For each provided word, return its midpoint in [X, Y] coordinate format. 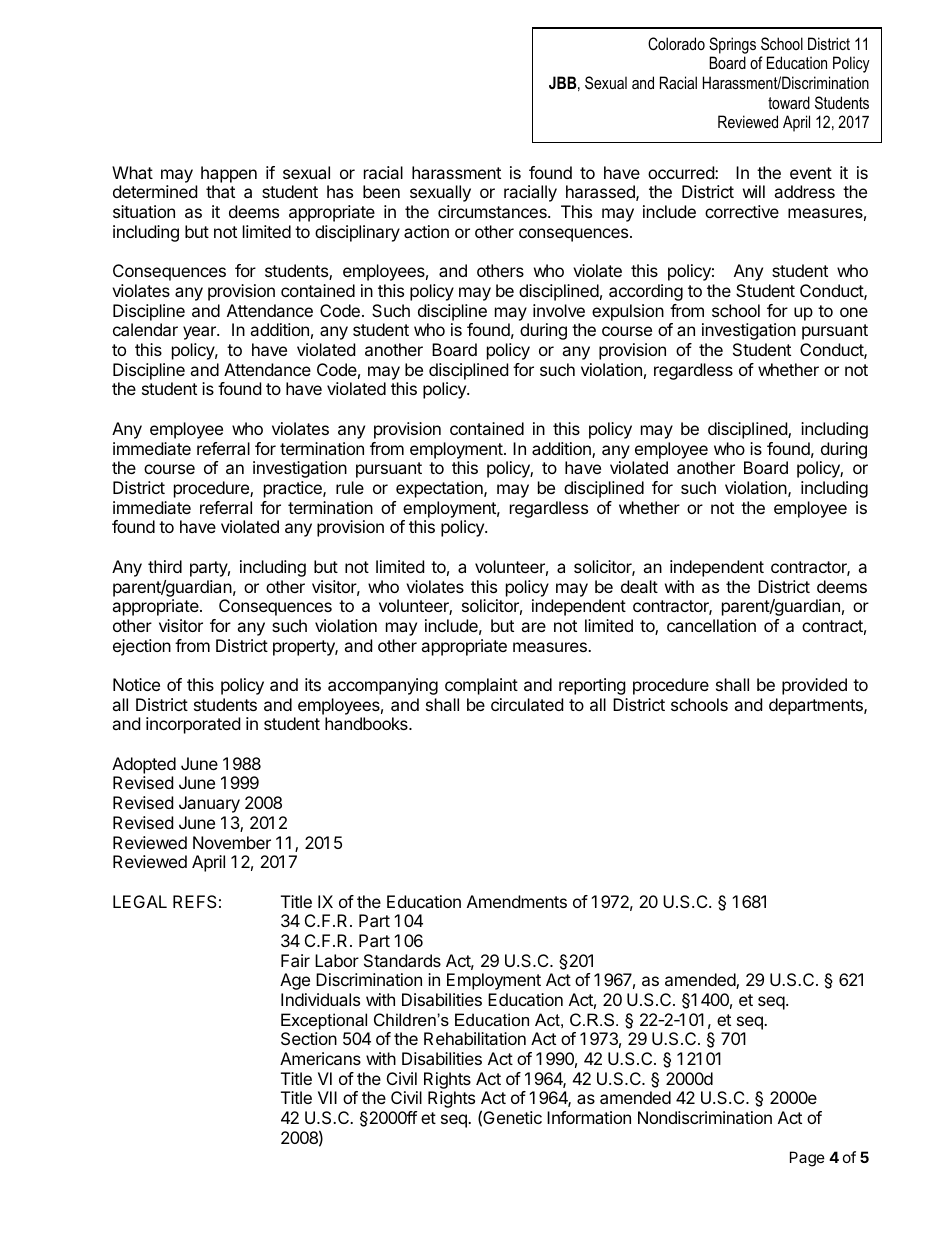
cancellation [711, 625]
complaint [481, 686]
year [200, 333]
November [232, 842]
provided [814, 686]
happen [229, 174]
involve [559, 310]
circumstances [493, 211]
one [854, 312]
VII [327, 1097]
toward [789, 102]
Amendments [517, 901]
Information [589, 1117]
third [165, 566]
